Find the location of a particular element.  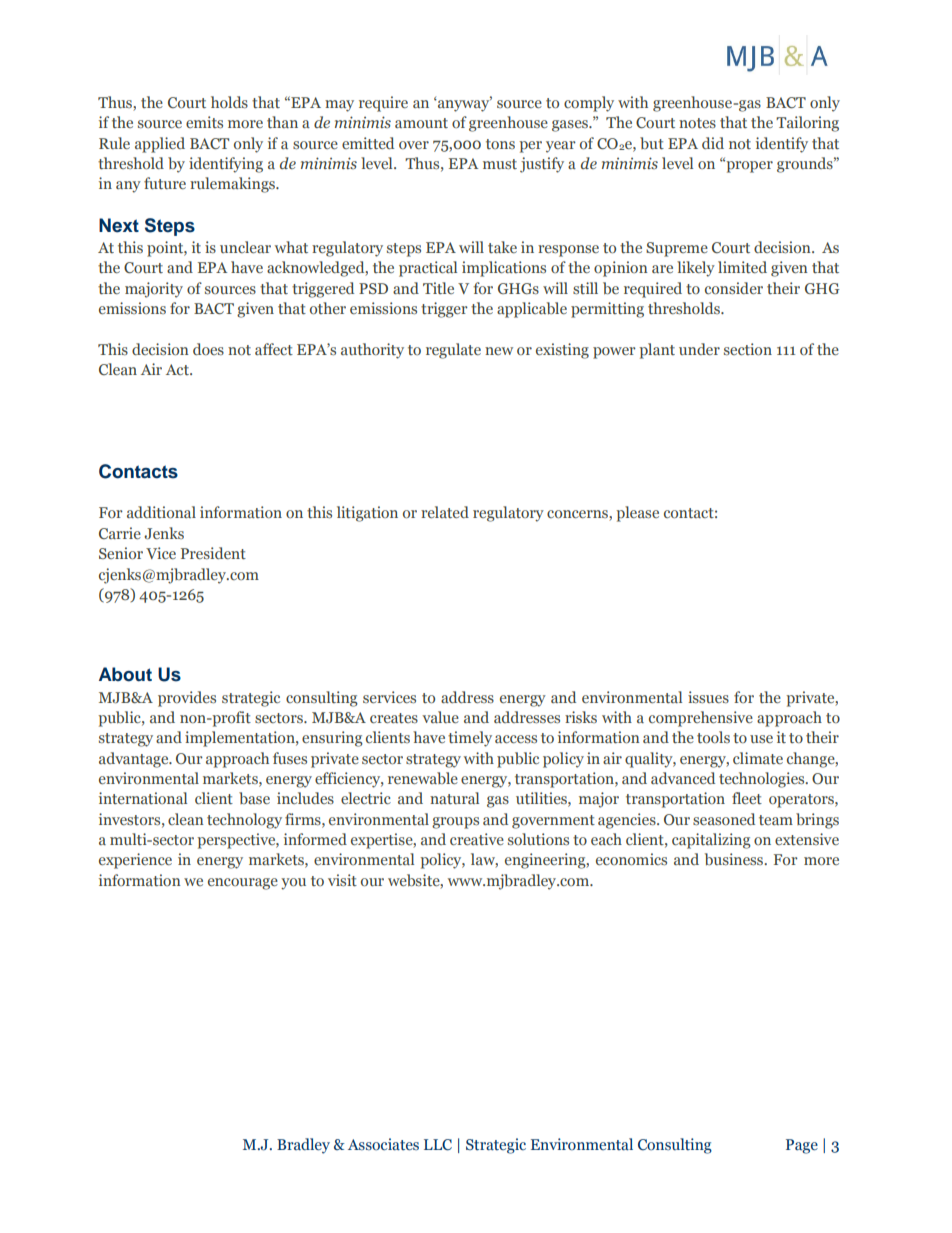

business is located at coordinates (735, 859).
